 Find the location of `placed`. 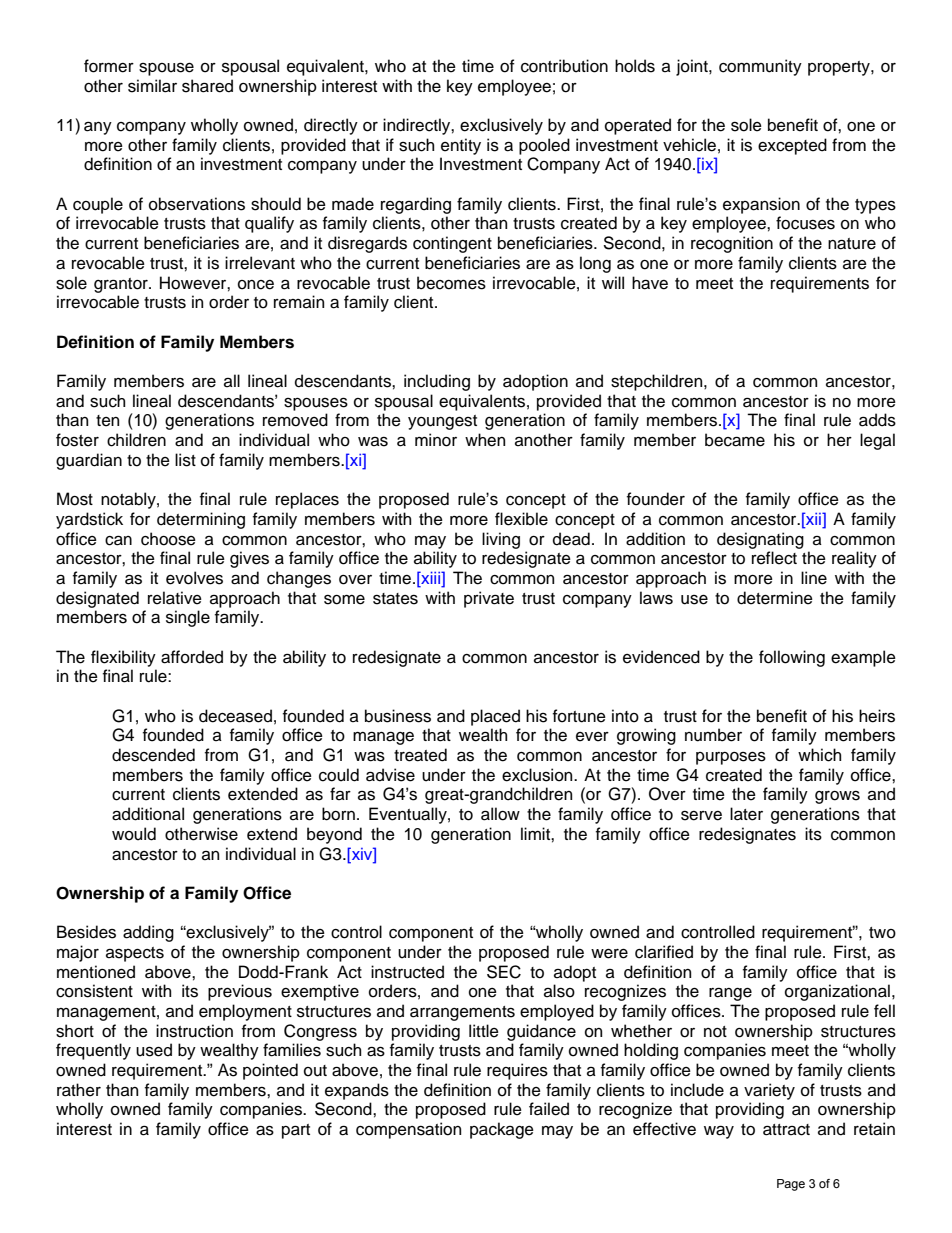

placed is located at coordinates (495, 717).
